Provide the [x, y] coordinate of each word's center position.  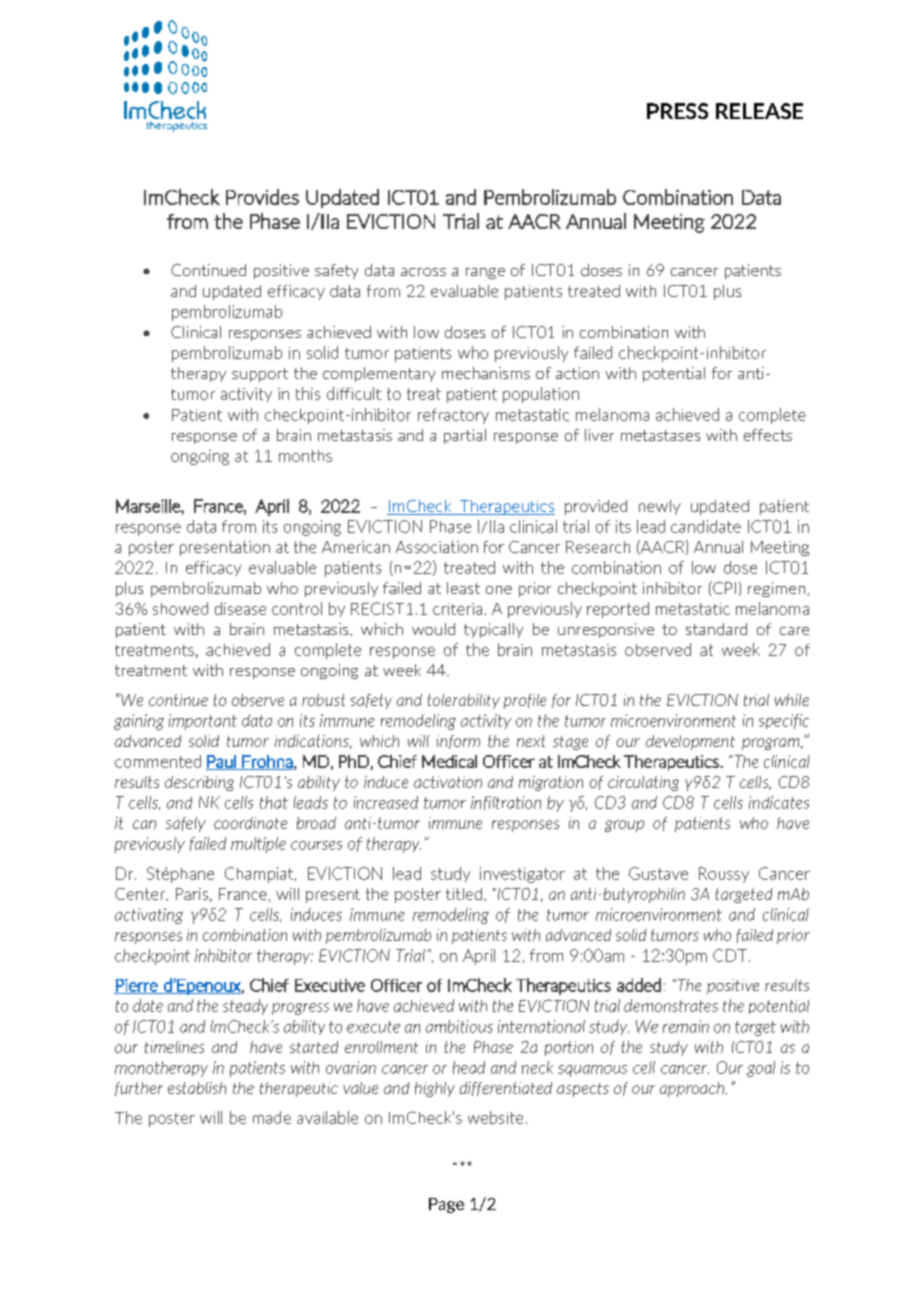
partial [465, 436]
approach [693, 1089]
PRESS [677, 111]
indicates [779, 802]
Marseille [149, 506]
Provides [262, 197]
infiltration [506, 803]
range [485, 273]
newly [660, 507]
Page [446, 1205]
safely [186, 824]
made [272, 1117]
